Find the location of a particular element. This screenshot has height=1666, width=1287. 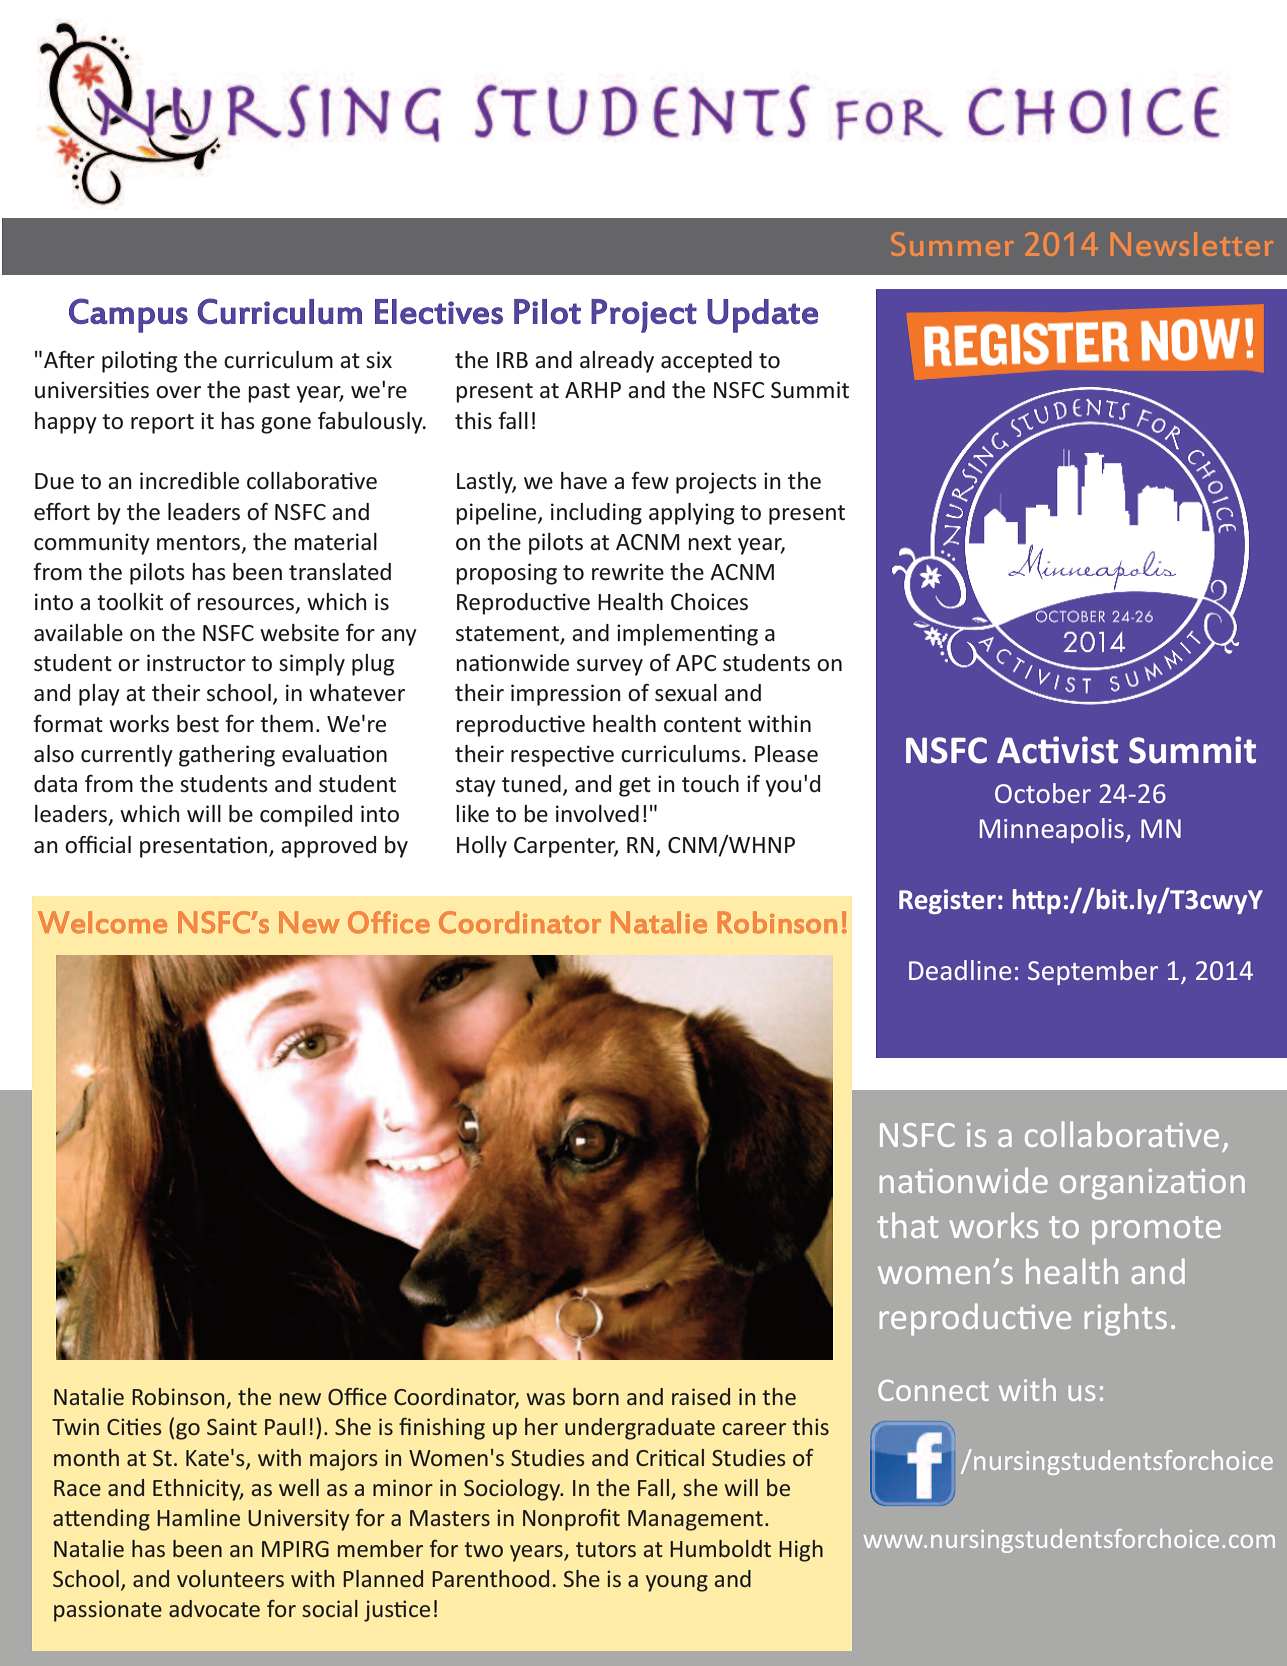

compiled is located at coordinates (306, 816).
